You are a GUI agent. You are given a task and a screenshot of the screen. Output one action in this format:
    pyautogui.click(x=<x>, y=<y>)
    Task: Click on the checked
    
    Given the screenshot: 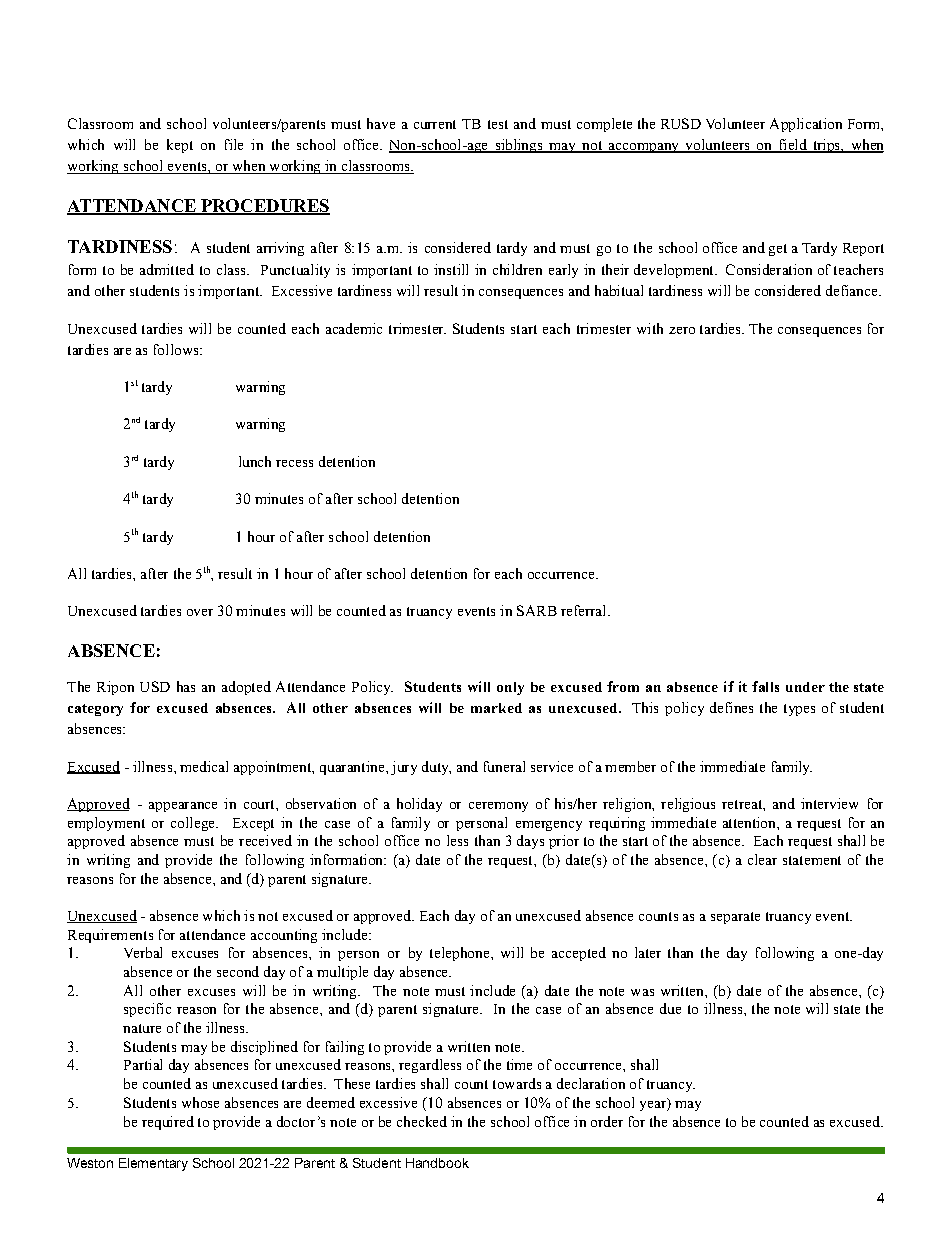 What is the action you would take?
    pyautogui.click(x=422, y=1121)
